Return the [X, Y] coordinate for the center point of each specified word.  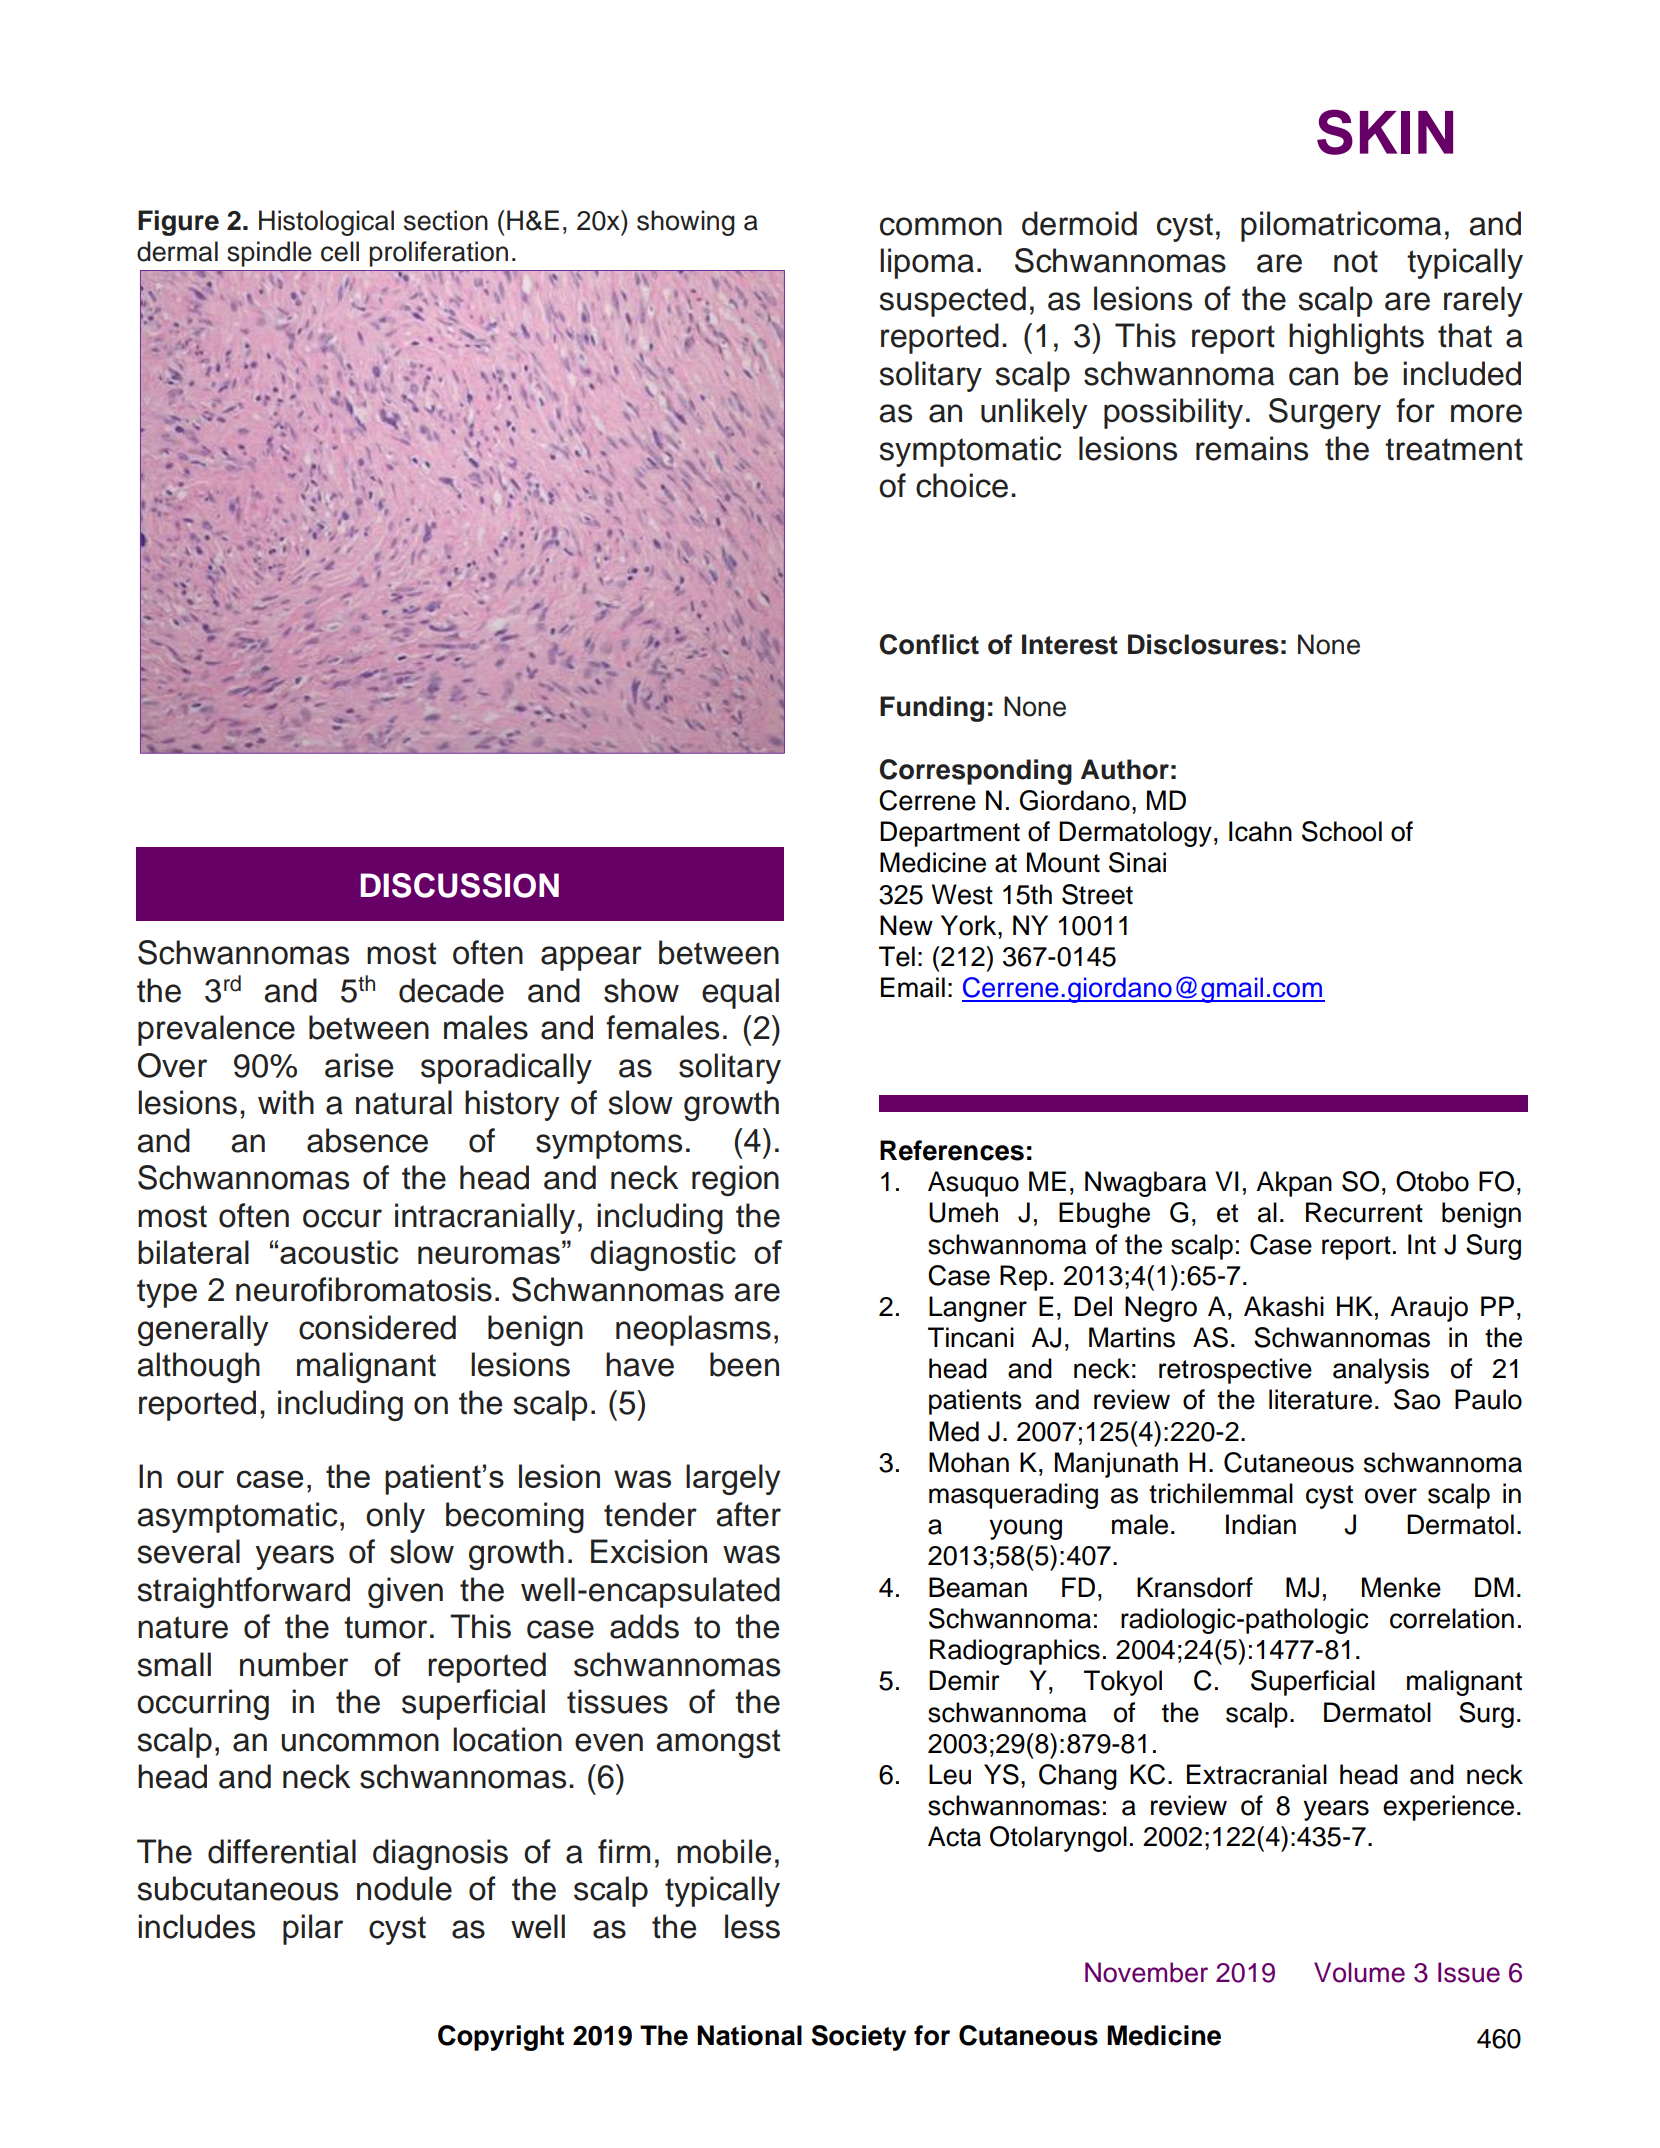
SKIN [1385, 132]
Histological [326, 223]
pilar [313, 1929]
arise [359, 1065]
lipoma [927, 263]
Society [858, 2038]
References [952, 1150]
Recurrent [1364, 1212]
